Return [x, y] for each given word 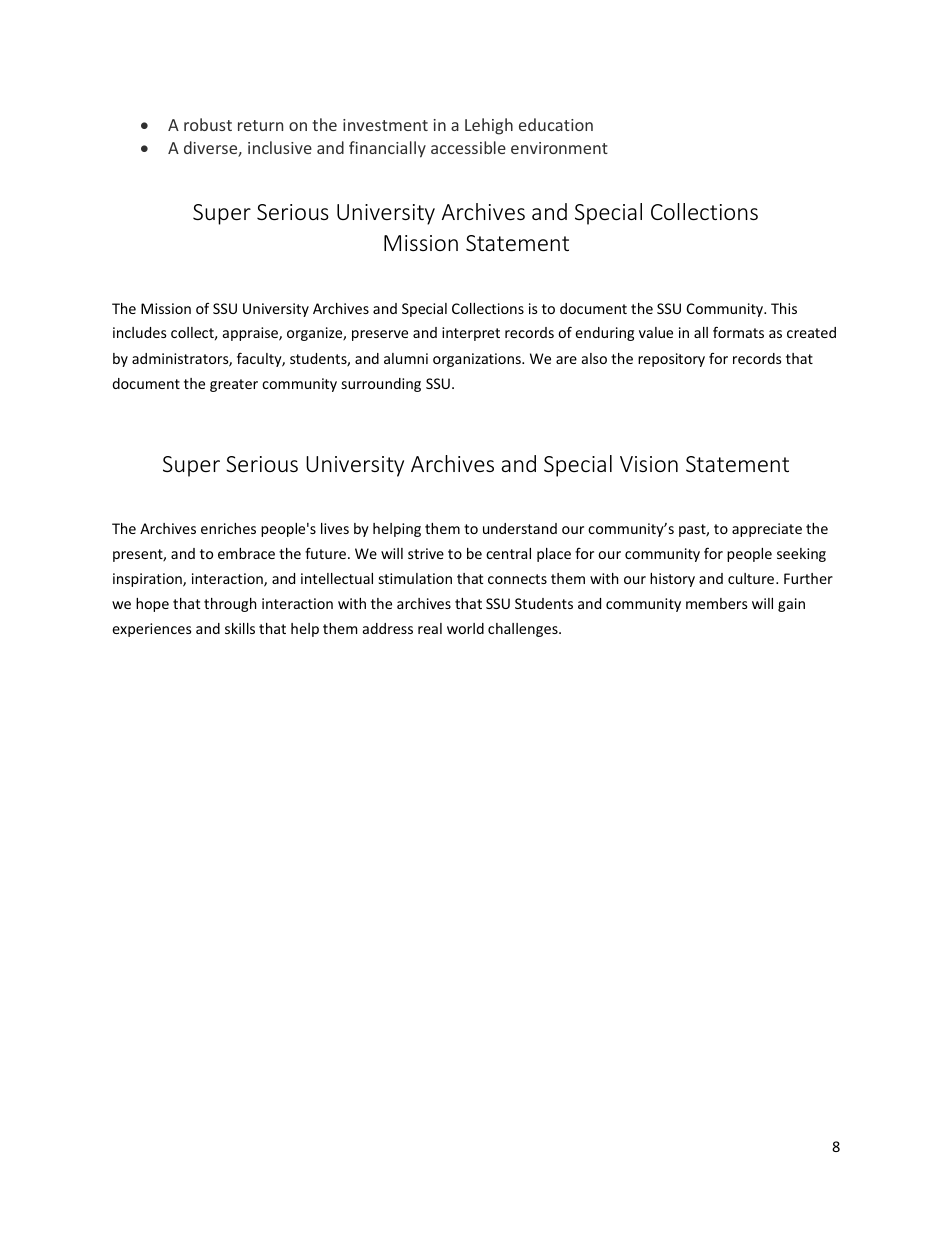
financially [387, 149]
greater [234, 385]
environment [559, 148]
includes [140, 332]
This [784, 308]
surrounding [381, 385]
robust [208, 124]
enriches [228, 528]
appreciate [767, 530]
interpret [471, 334]
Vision [649, 464]
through [230, 605]
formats [738, 332]
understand [520, 528]
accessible [468, 147]
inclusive [280, 147]
